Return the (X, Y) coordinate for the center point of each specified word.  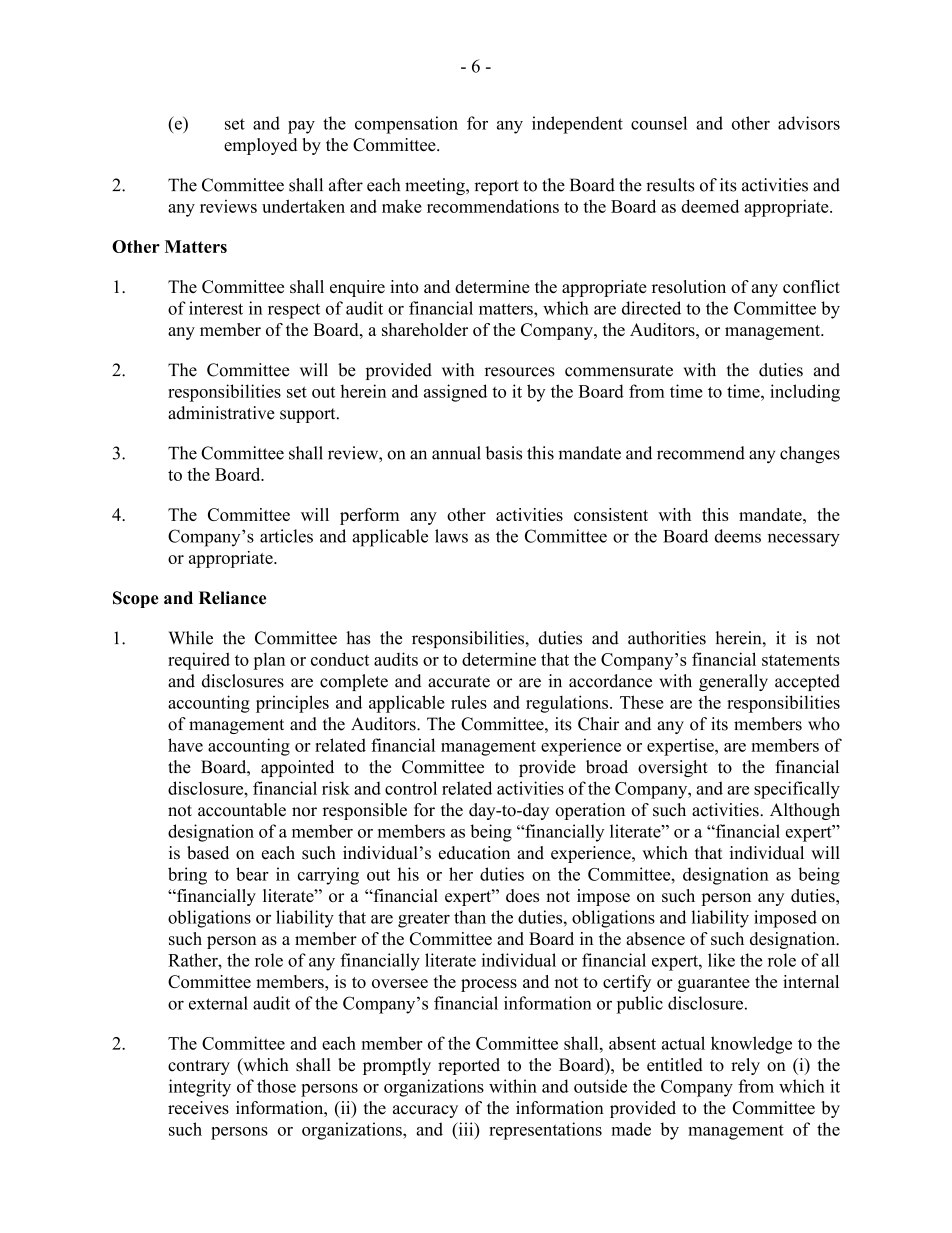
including (805, 393)
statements (801, 660)
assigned (455, 393)
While (191, 638)
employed (260, 146)
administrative (221, 413)
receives (198, 1108)
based (208, 853)
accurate (459, 682)
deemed (710, 206)
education (474, 853)
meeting (436, 186)
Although (805, 811)
